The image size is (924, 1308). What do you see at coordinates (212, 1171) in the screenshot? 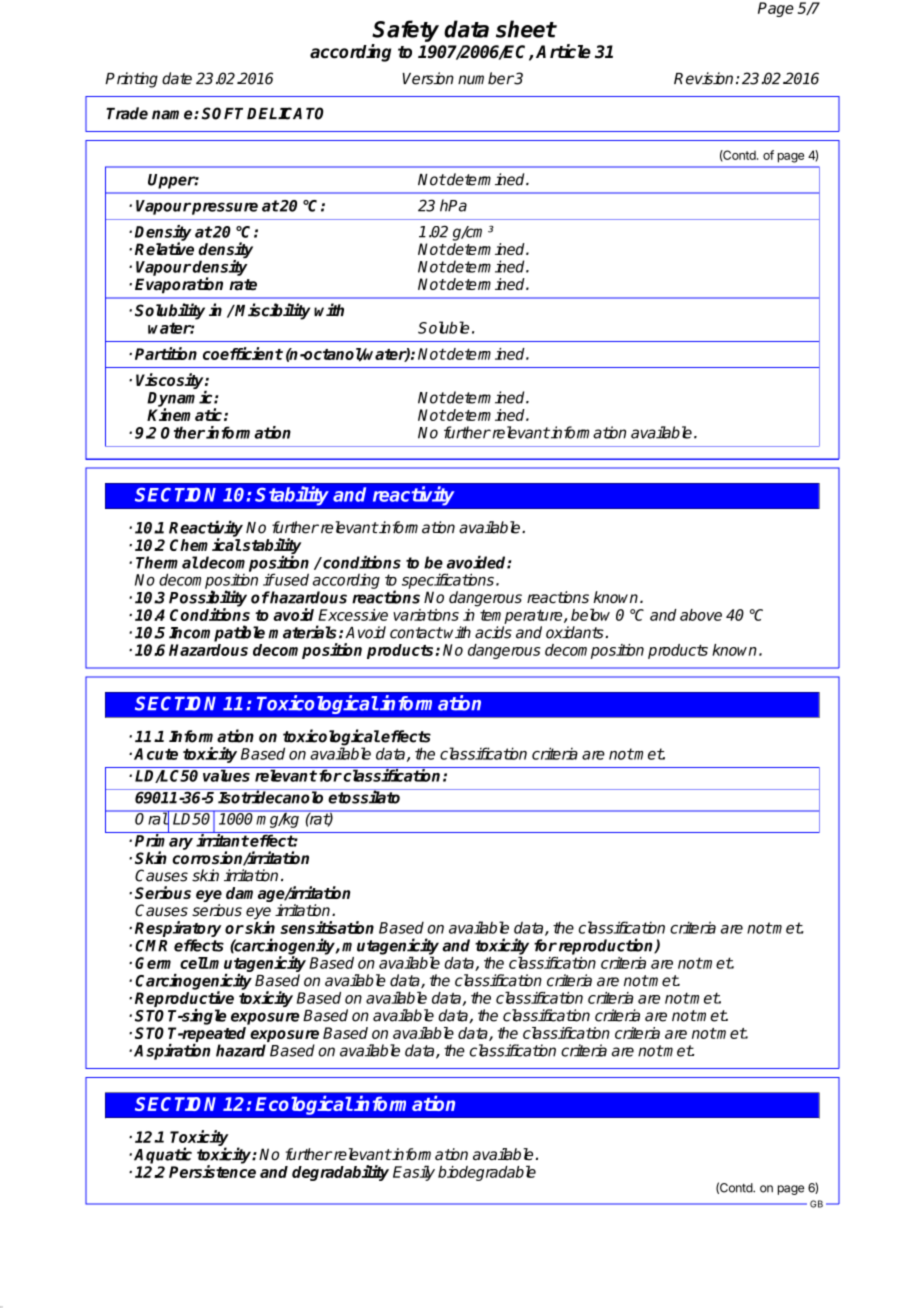
I see `Persistence` at bounding box center [212, 1171].
